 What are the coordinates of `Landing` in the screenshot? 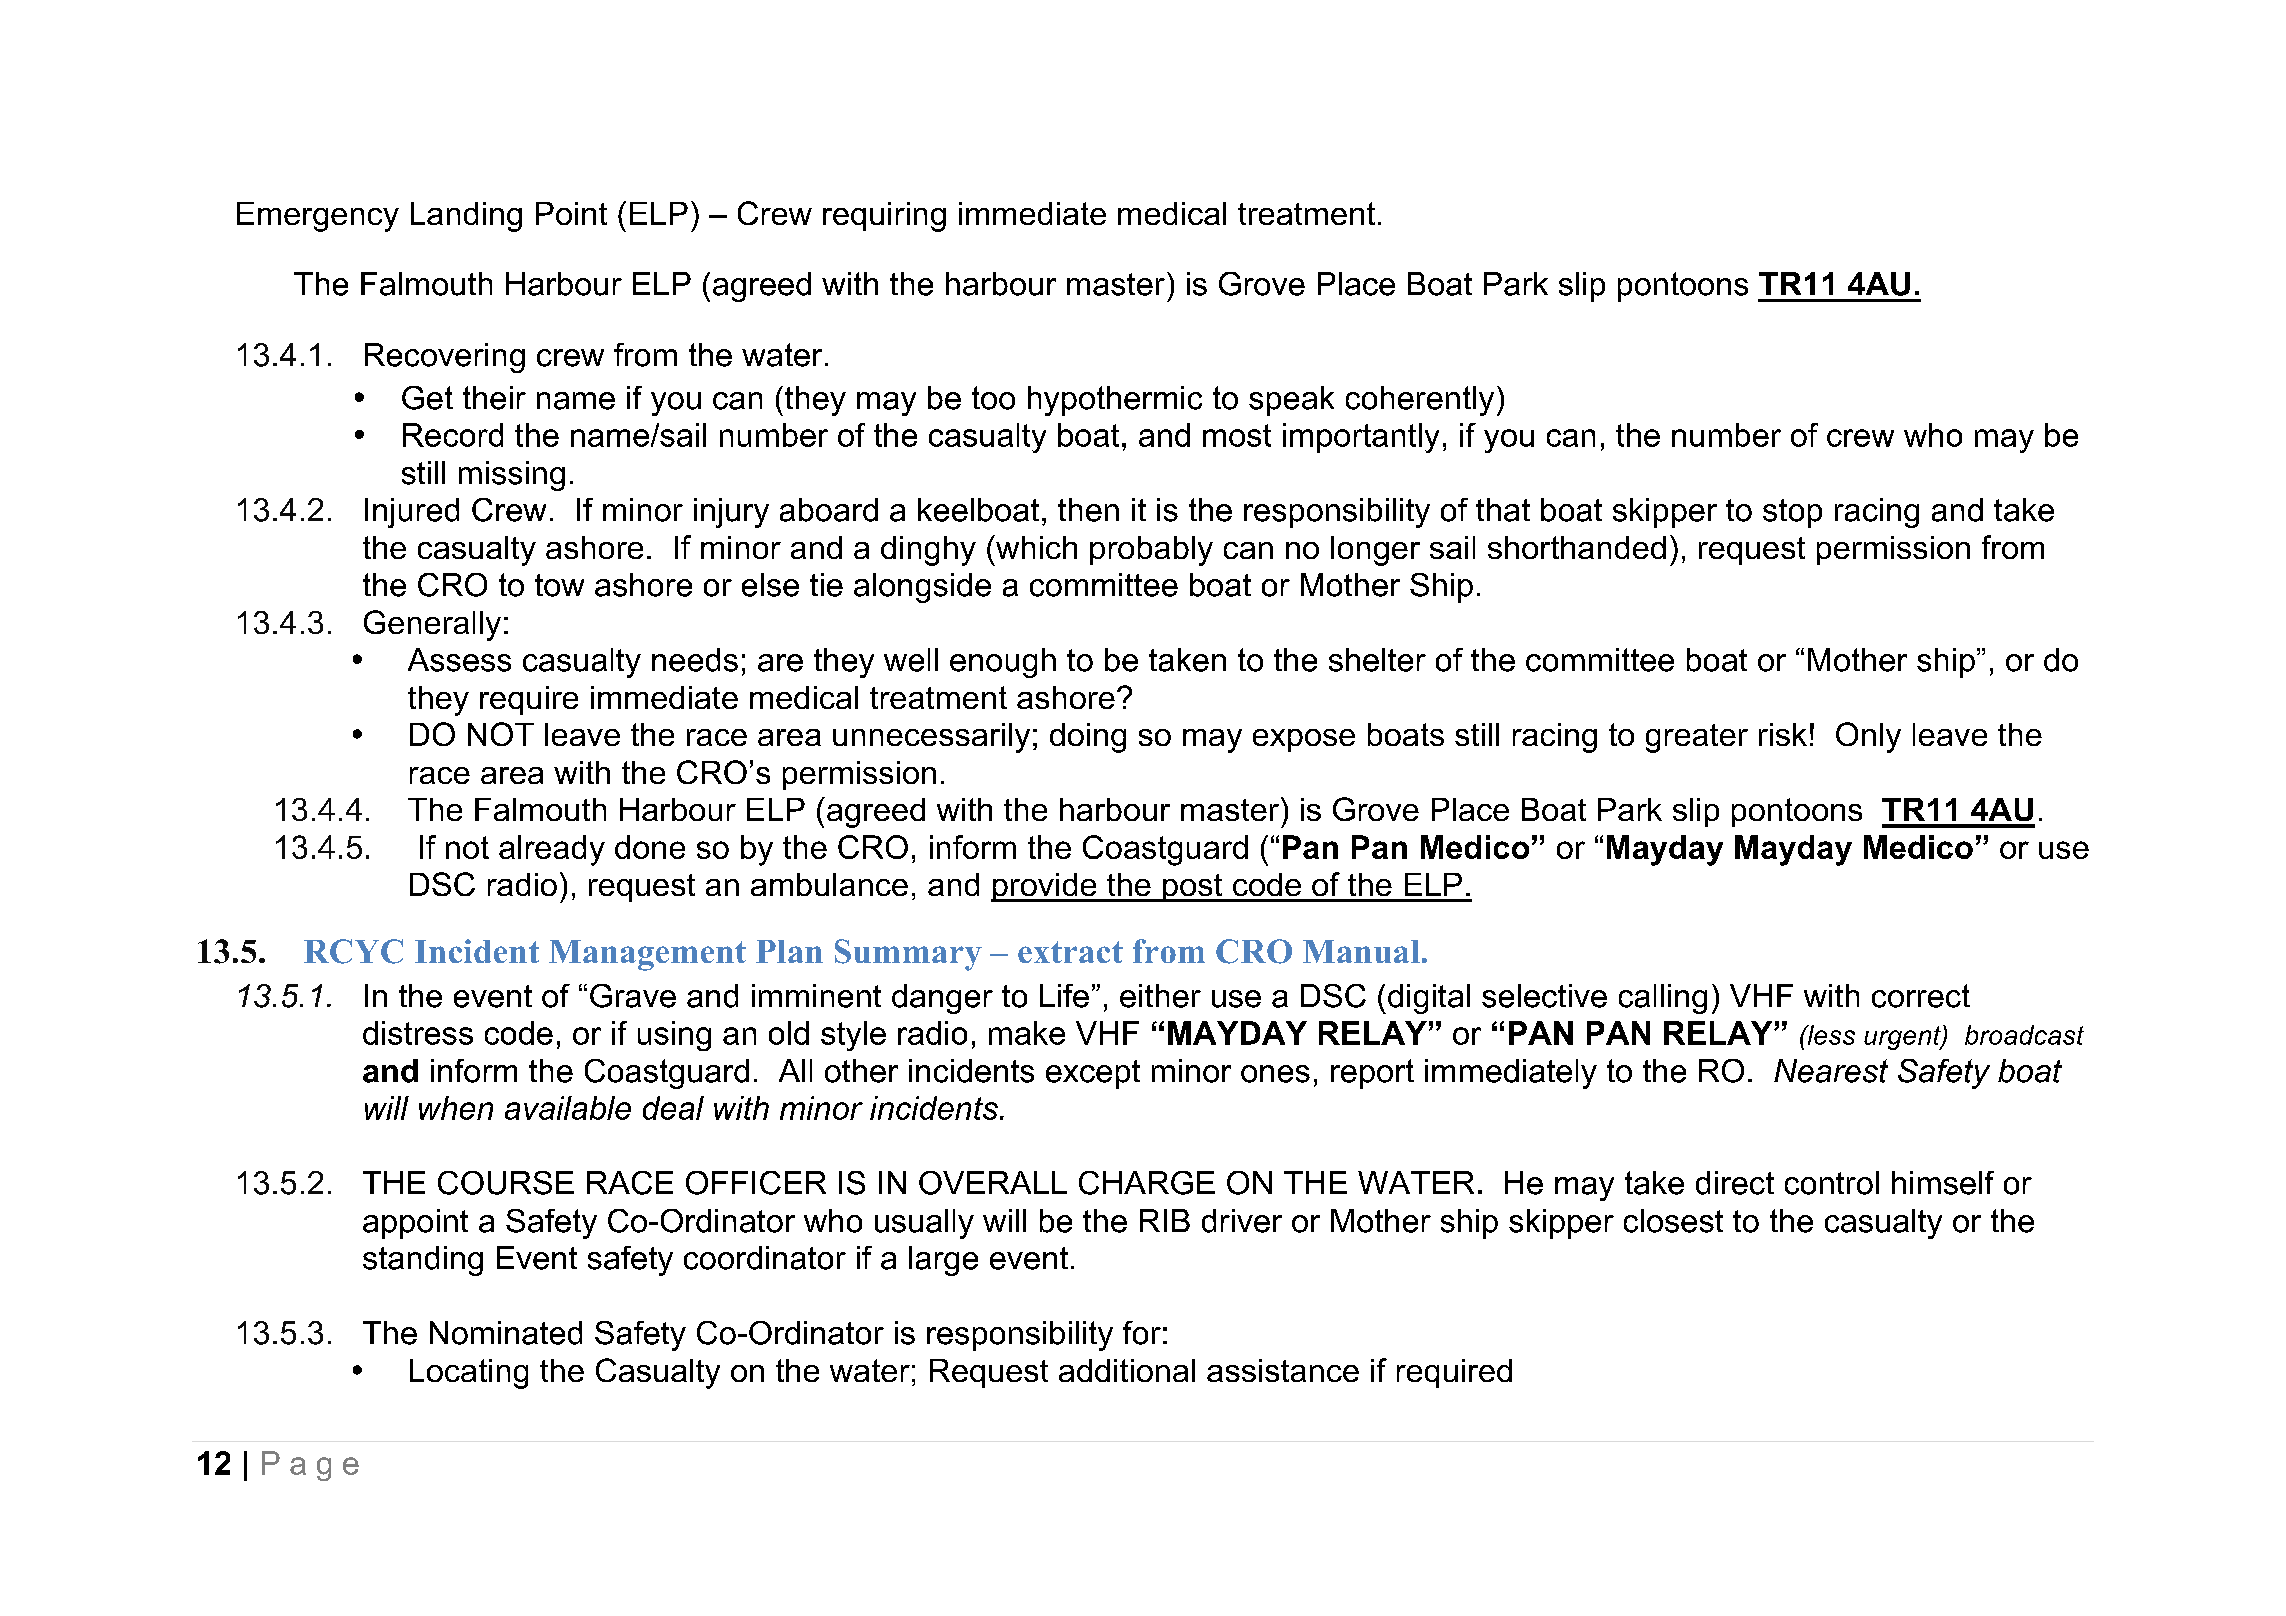 It's located at (466, 217).
